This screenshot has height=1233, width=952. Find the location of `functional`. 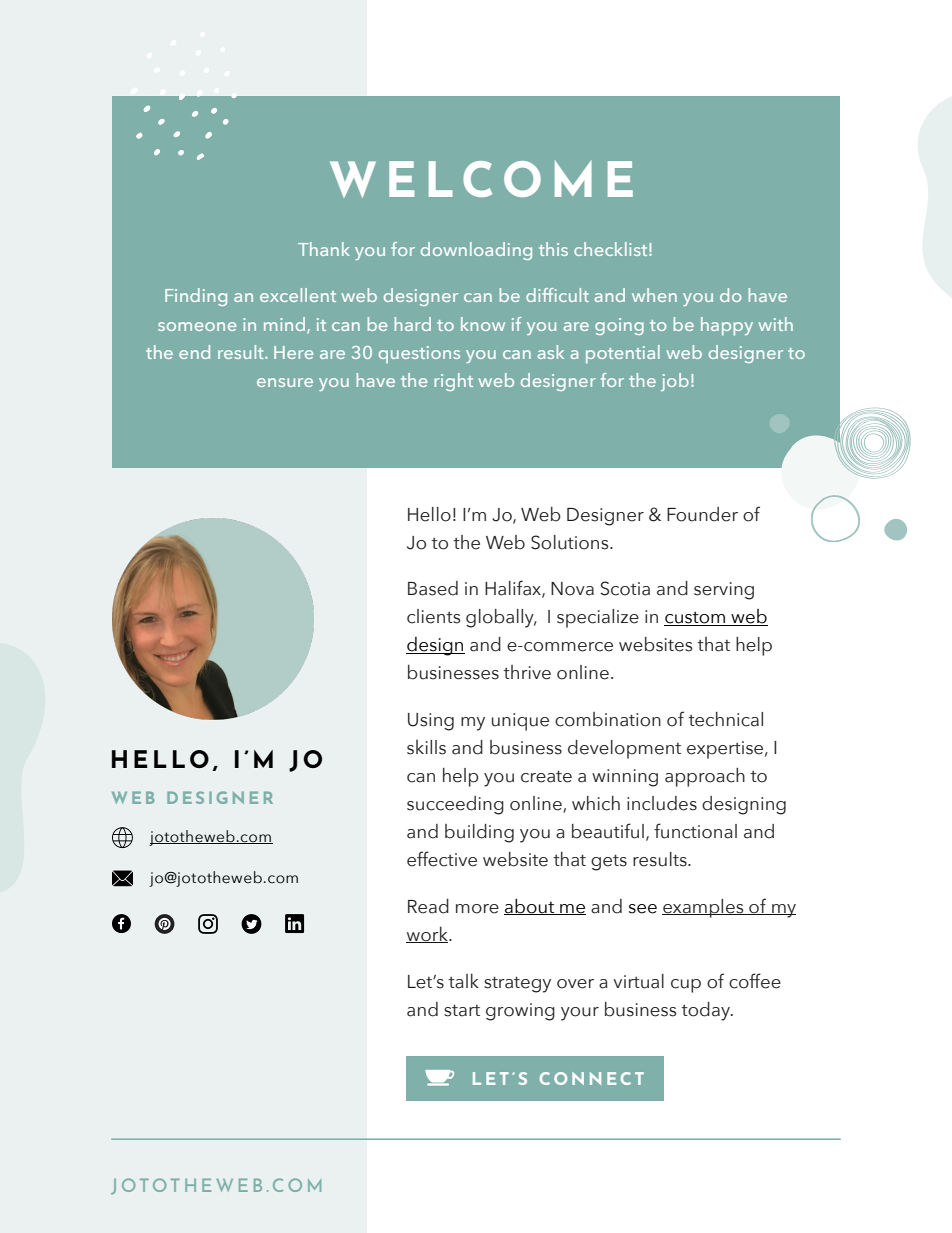

functional is located at coordinates (695, 831).
